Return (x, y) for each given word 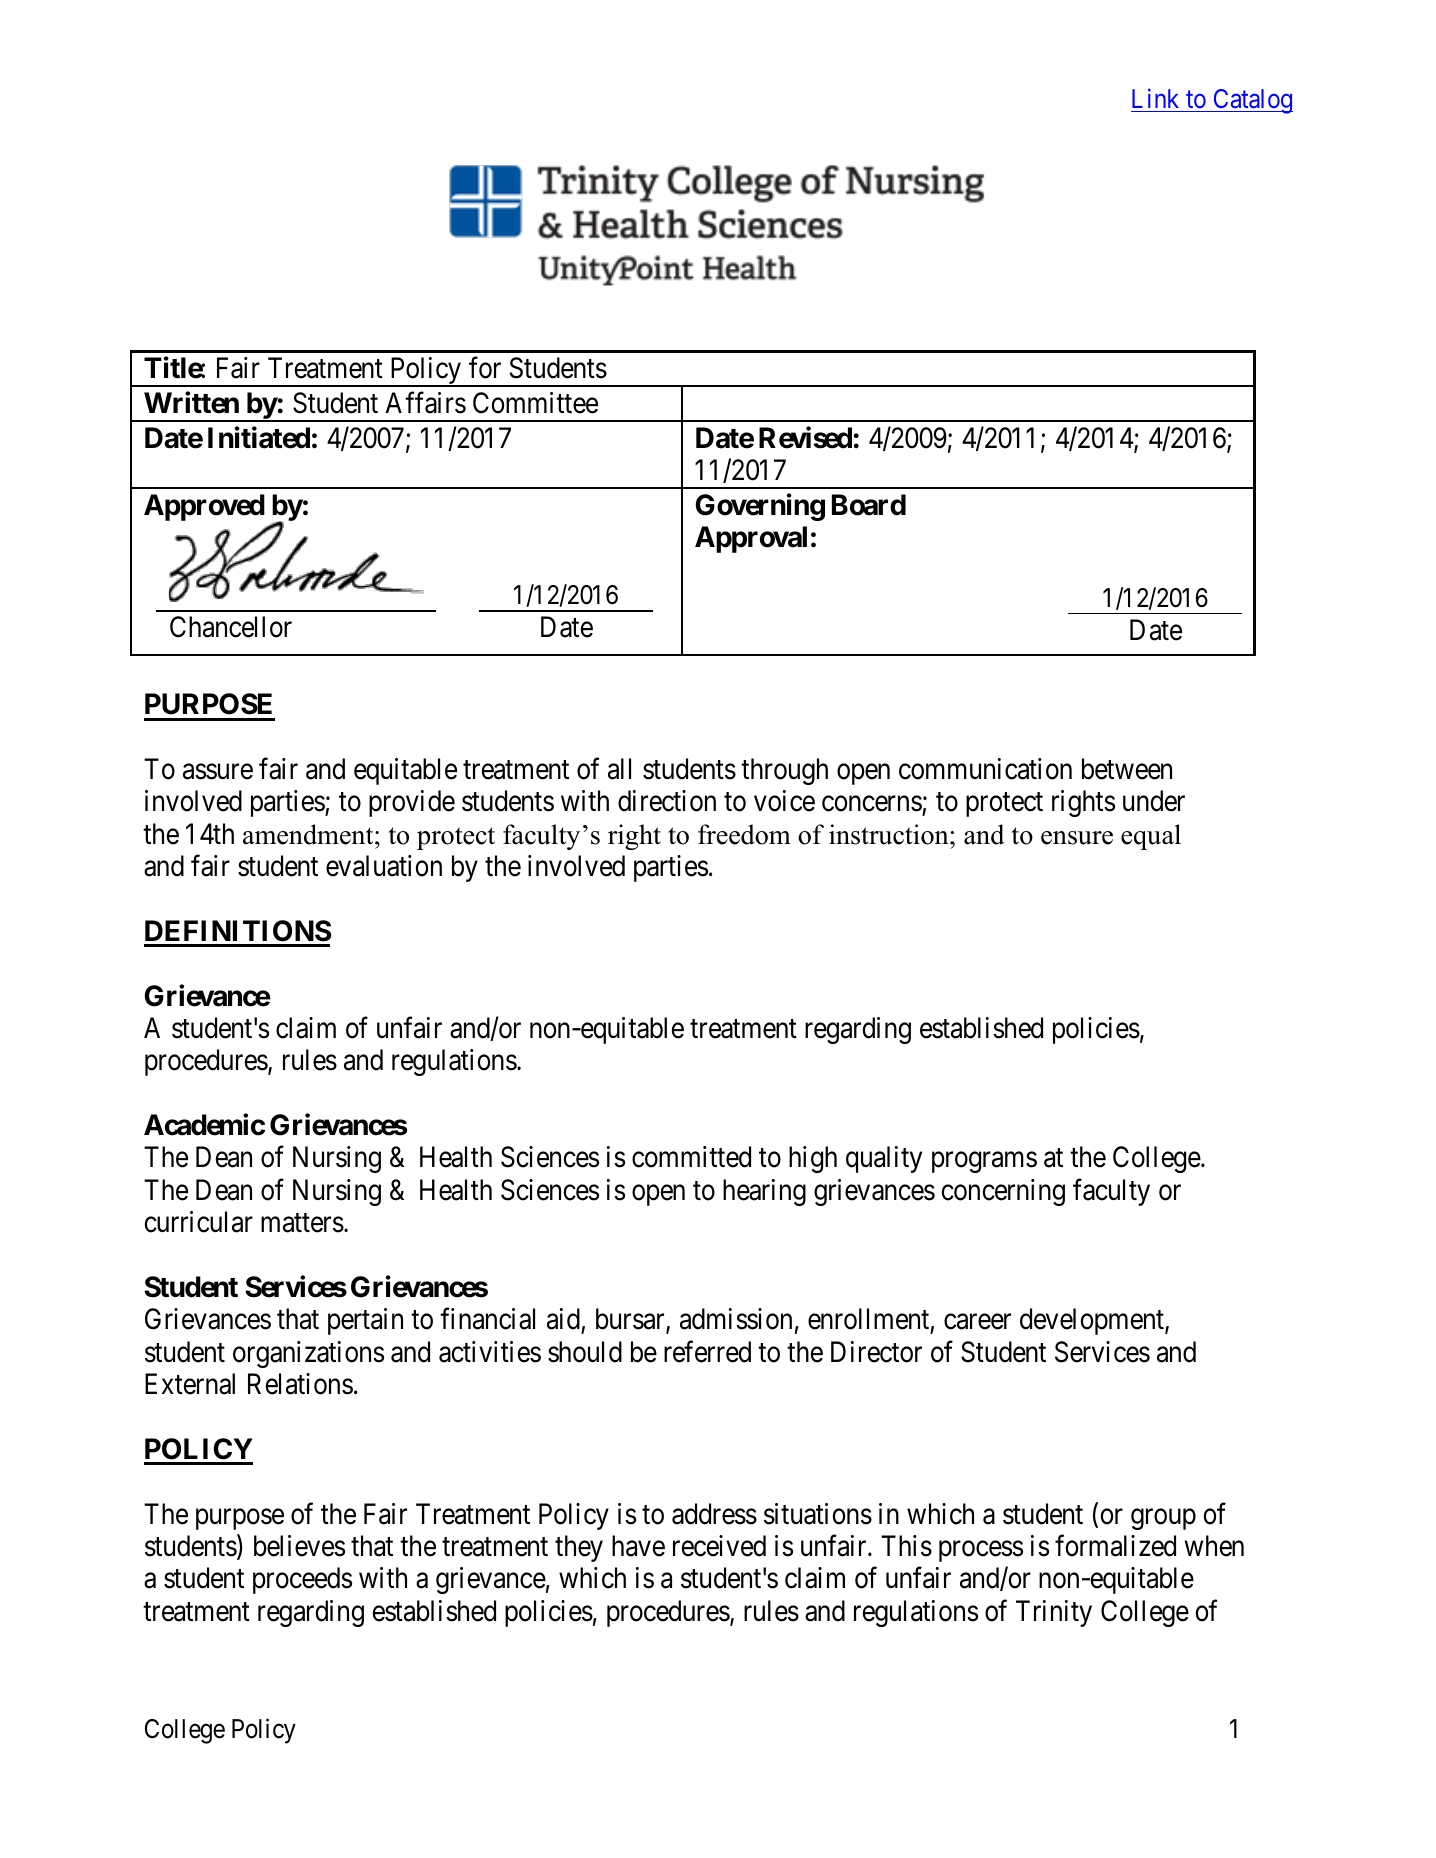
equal (1151, 837)
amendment (309, 834)
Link (1155, 98)
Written (191, 402)
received (719, 1546)
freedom (744, 834)
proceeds (302, 1580)
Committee (535, 403)
